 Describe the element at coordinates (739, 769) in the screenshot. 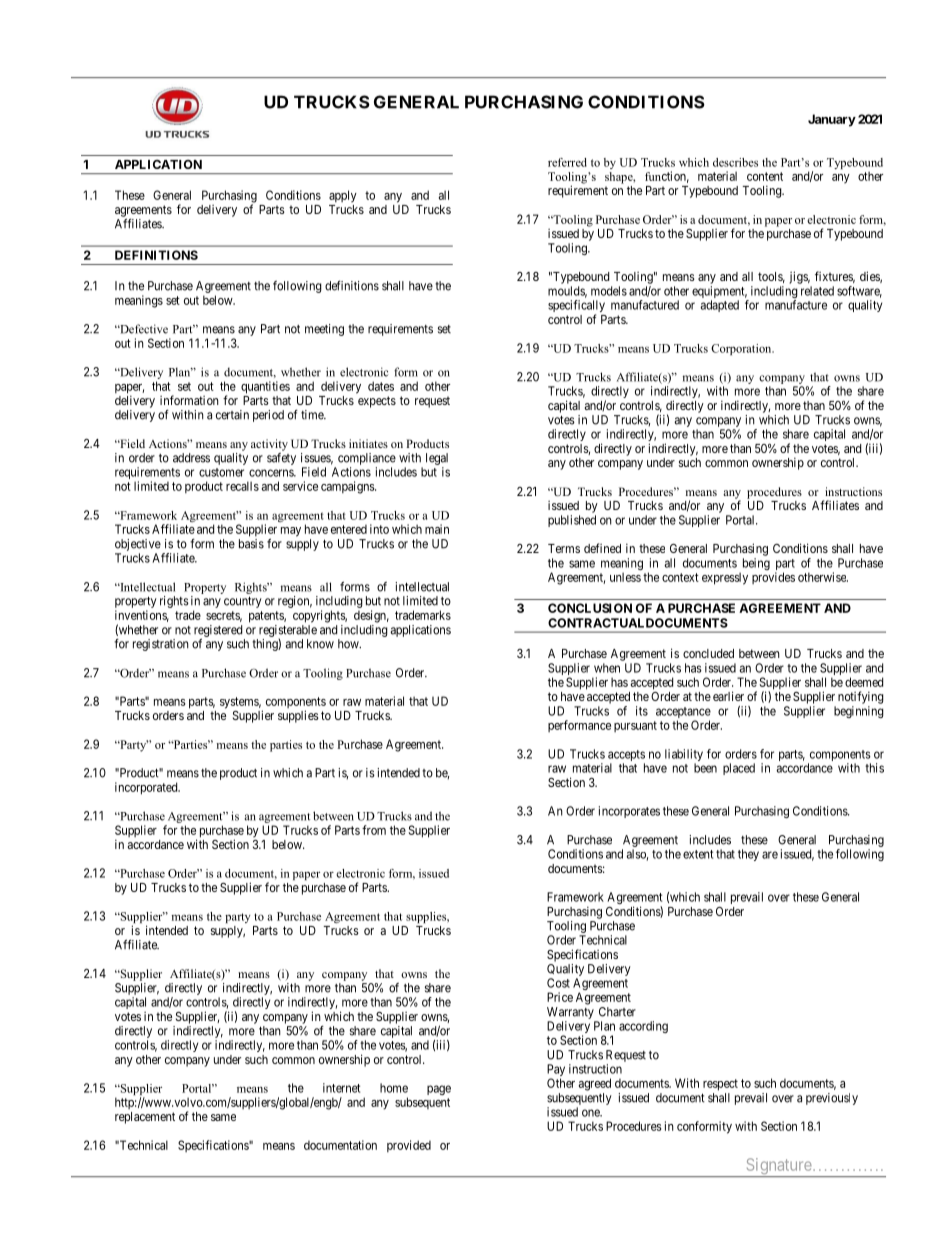

I see `placed` at that location.
